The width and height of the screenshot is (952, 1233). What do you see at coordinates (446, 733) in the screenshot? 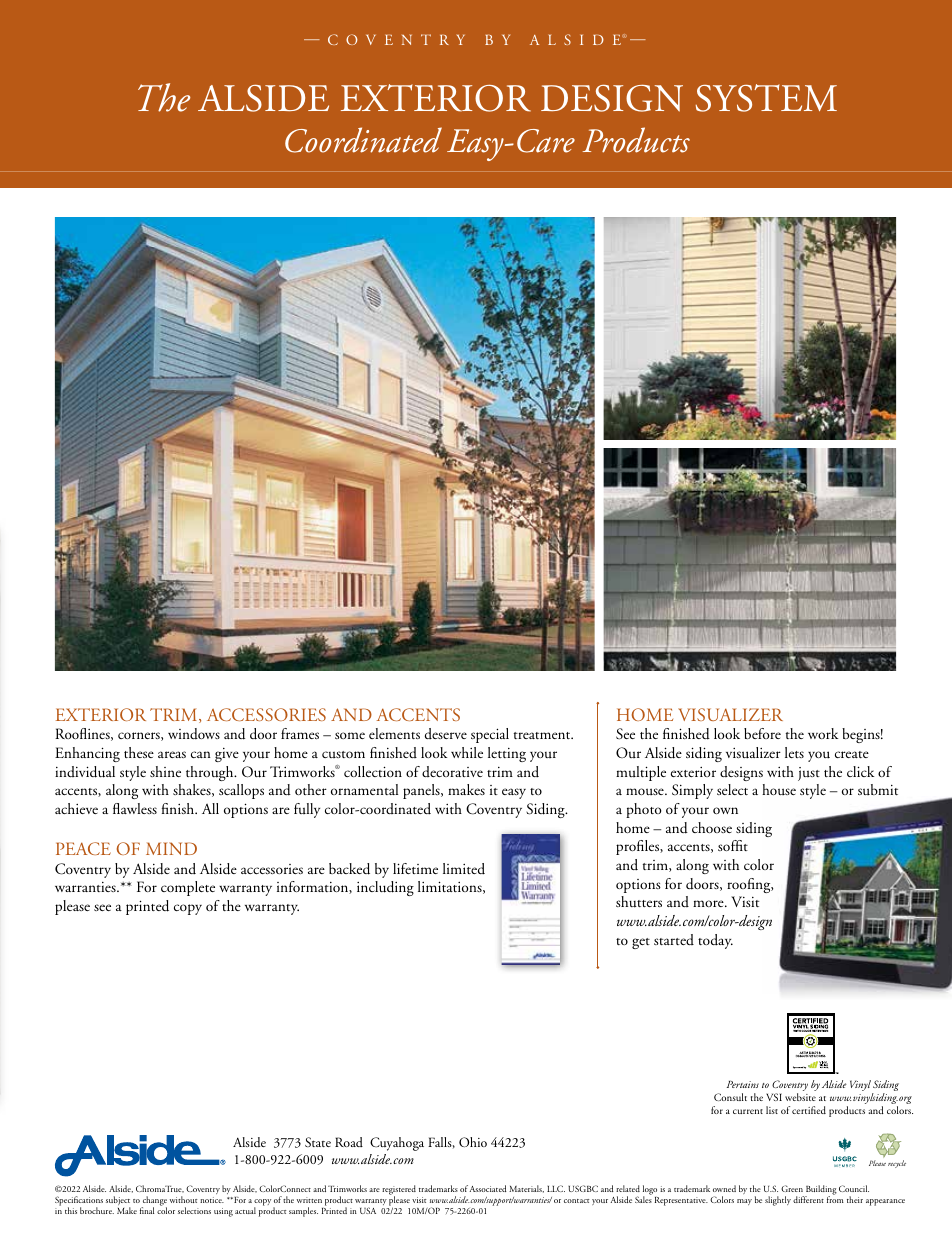
I see `deserve` at bounding box center [446, 733].
